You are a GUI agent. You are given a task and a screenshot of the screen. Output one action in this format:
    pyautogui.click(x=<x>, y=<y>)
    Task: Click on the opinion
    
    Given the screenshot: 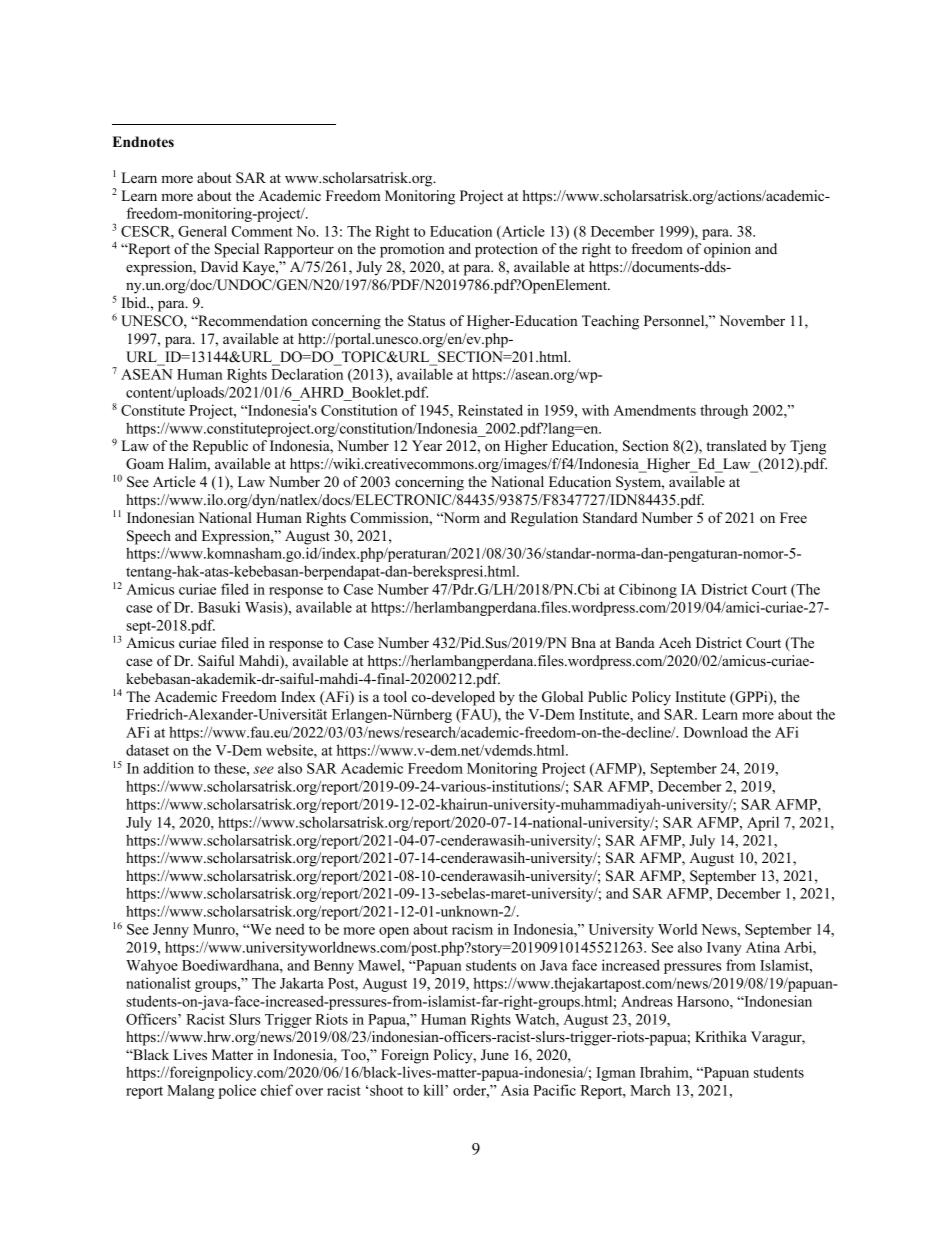 What is the action you would take?
    pyautogui.click(x=727, y=250)
